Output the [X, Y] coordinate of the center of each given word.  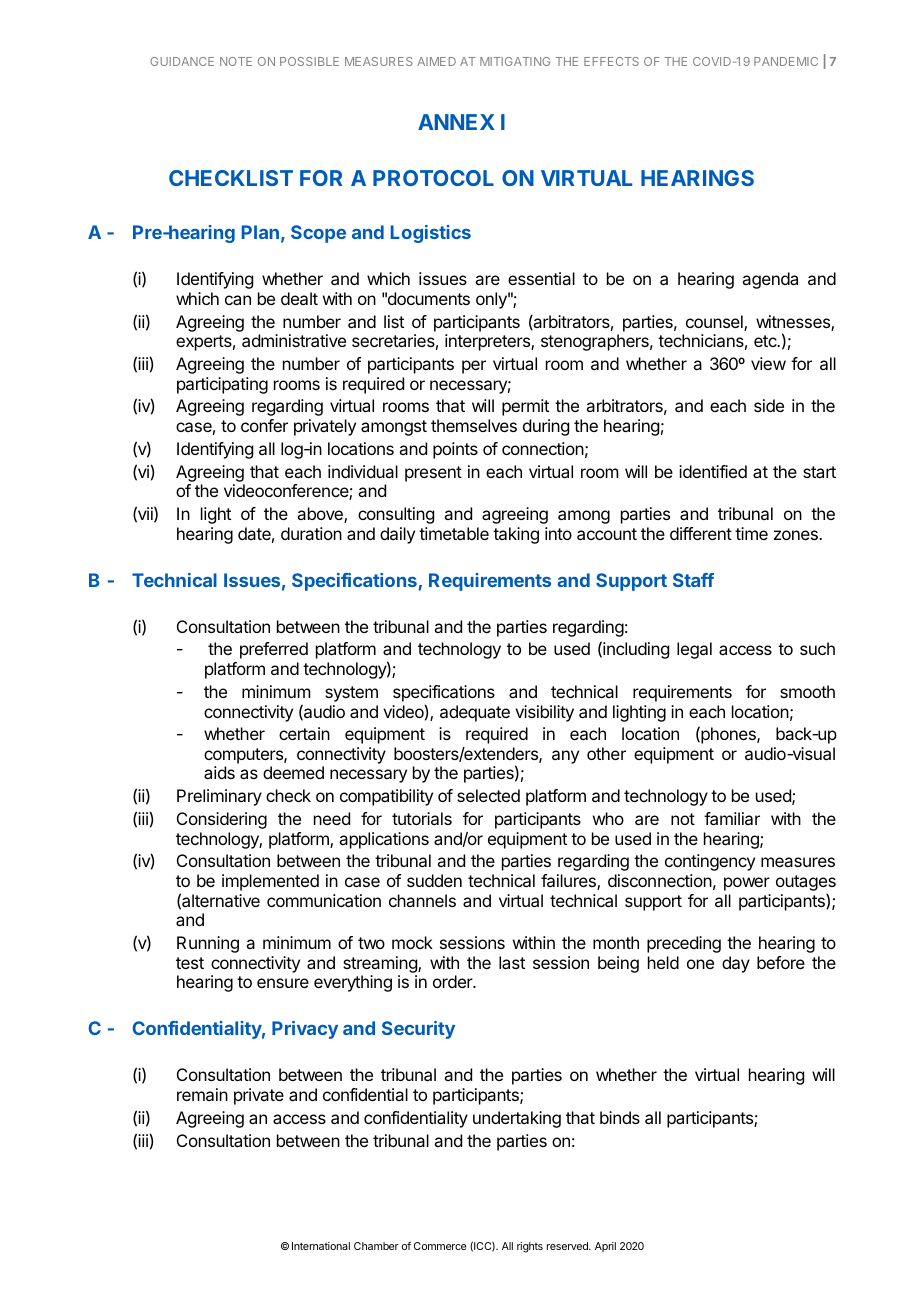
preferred [274, 650]
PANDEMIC [786, 61]
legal [694, 650]
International [321, 1246]
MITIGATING [515, 61]
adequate [475, 713]
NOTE [236, 61]
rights [530, 1247]
